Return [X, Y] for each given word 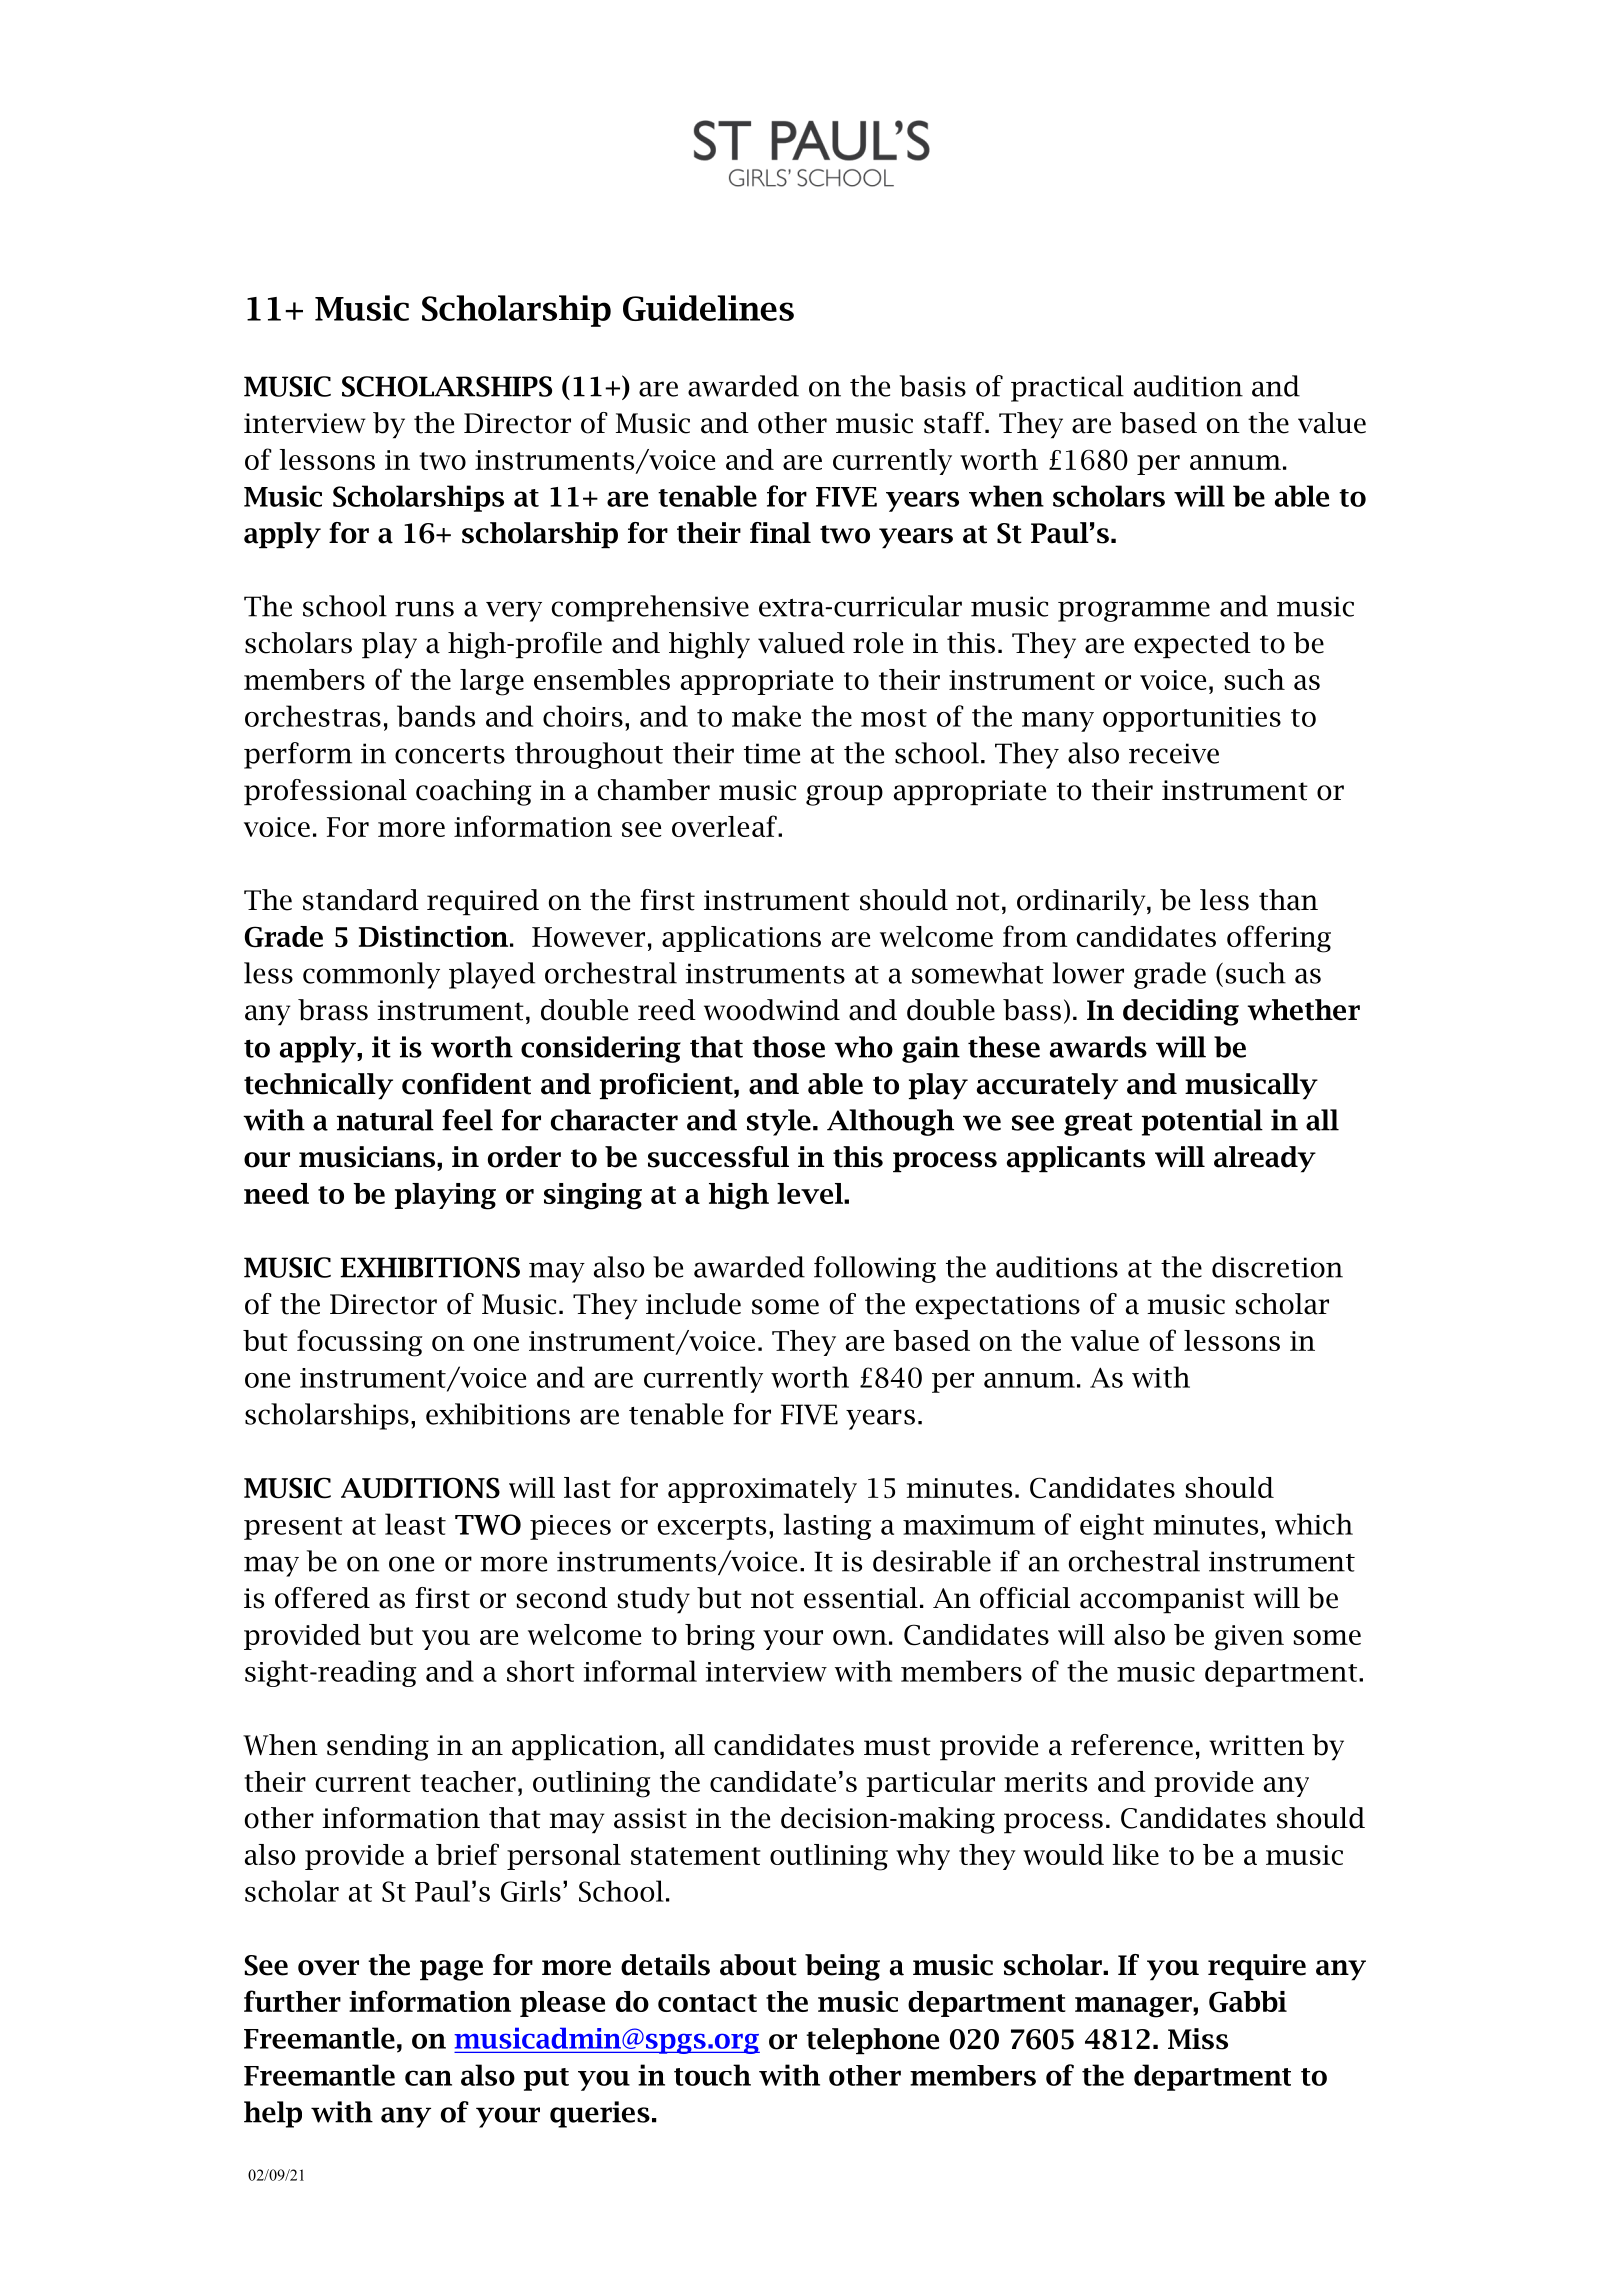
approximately [762, 1490]
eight [1112, 1526]
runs [424, 609]
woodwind [772, 1010]
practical [1067, 388]
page [451, 1970]
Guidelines [708, 308]
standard [361, 900]
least [415, 1524]
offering [1279, 939]
